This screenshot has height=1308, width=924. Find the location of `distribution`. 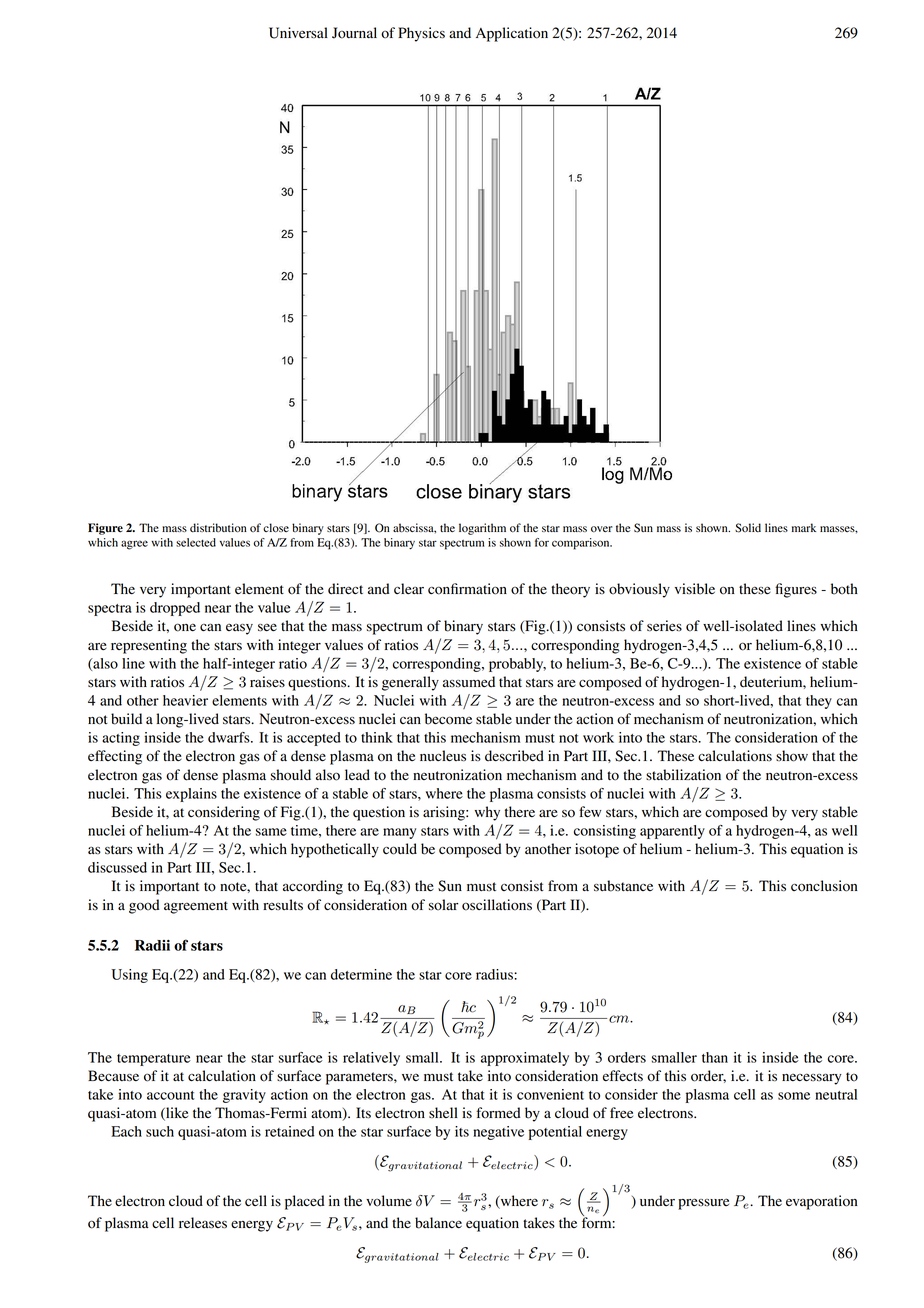

distribution is located at coordinates (218, 528).
